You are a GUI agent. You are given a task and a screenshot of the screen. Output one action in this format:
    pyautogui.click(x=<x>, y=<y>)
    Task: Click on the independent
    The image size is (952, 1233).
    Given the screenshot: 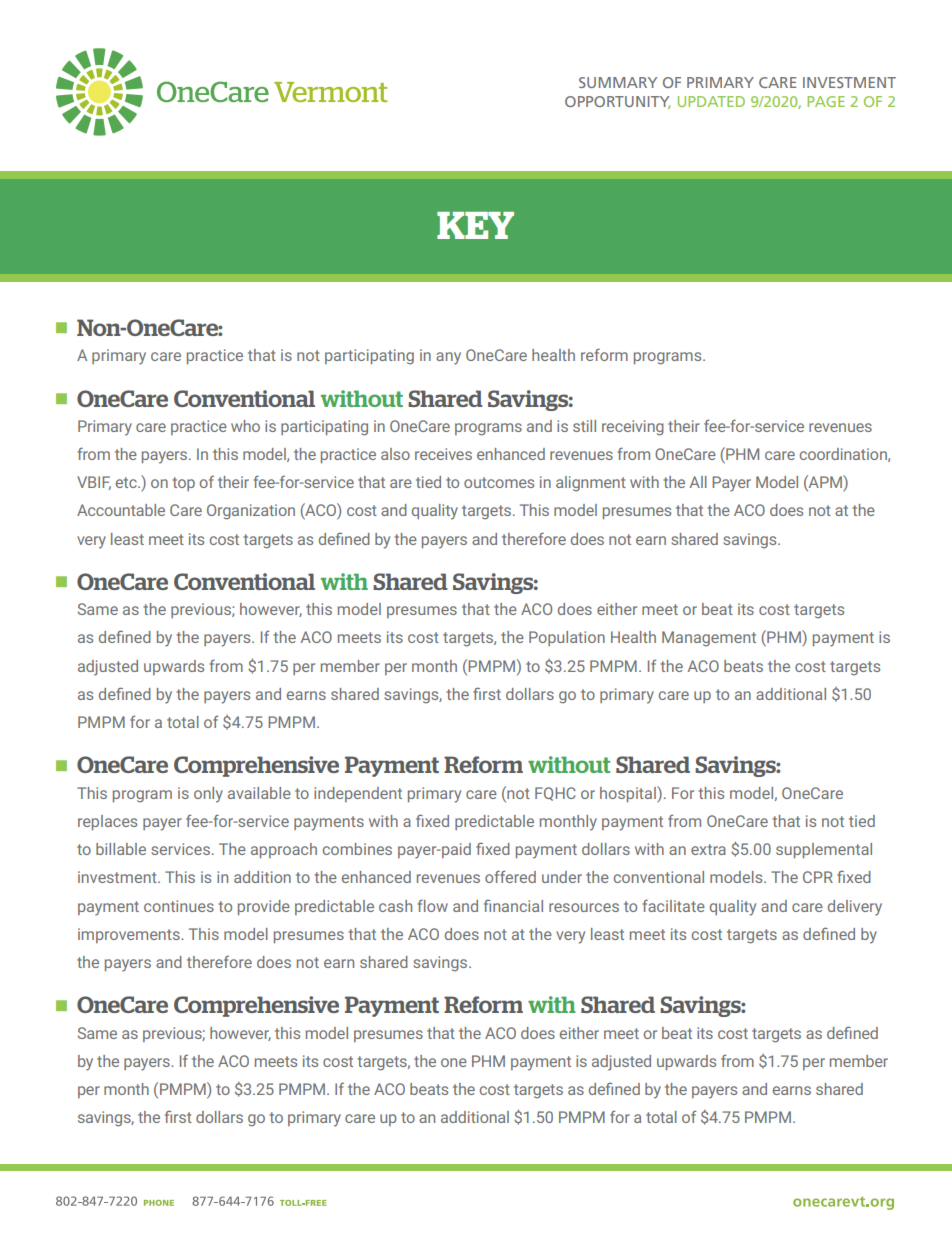 What is the action you would take?
    pyautogui.click(x=358, y=794)
